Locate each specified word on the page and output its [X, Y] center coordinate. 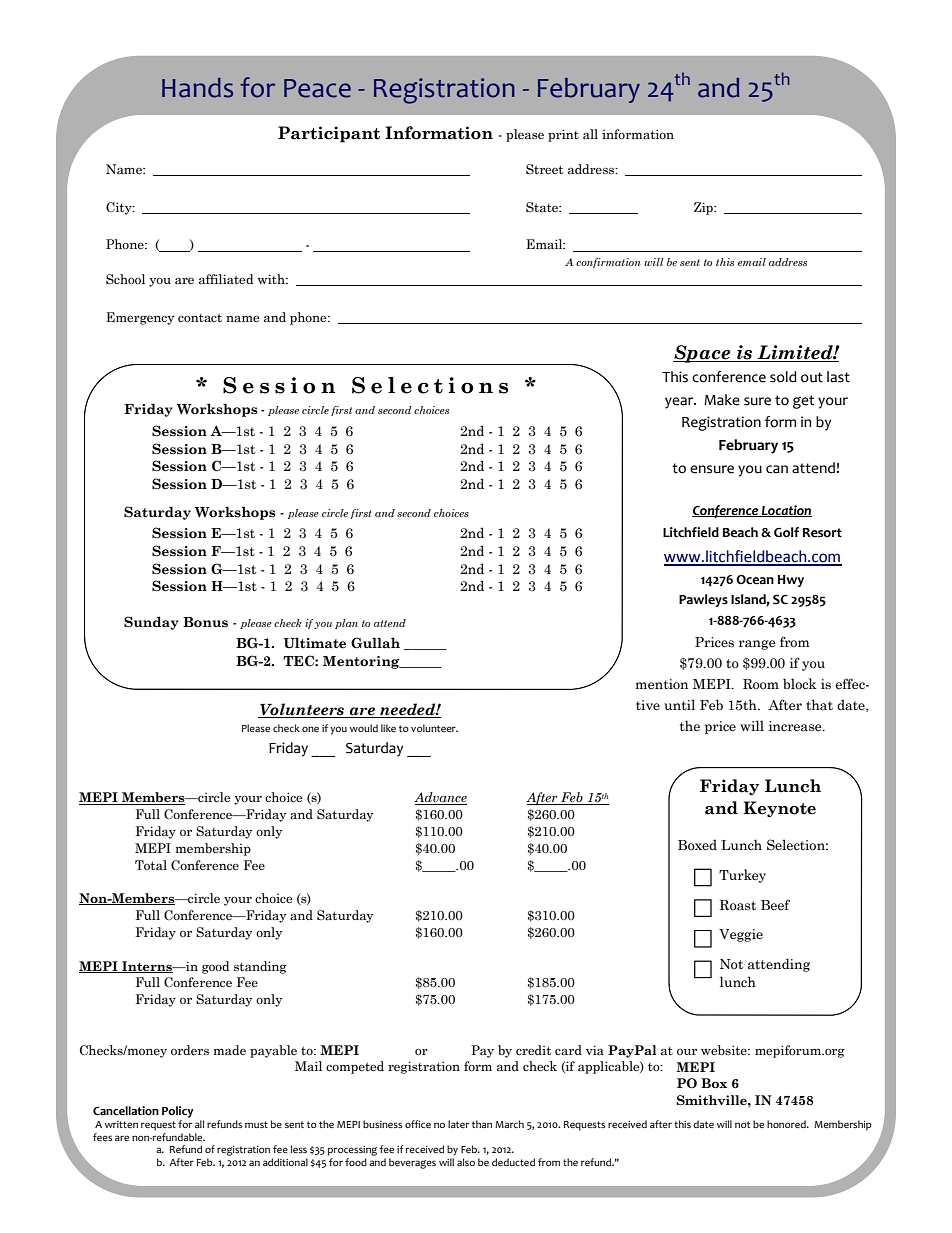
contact [200, 318]
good [215, 967]
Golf [786, 532]
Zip [704, 208]
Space [703, 354]
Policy [178, 1112]
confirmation [608, 263]
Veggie [741, 935]
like [388, 728]
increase [796, 726]
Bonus [205, 622]
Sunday [151, 623]
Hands [197, 88]
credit [534, 1050]
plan [346, 624]
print [563, 135]
